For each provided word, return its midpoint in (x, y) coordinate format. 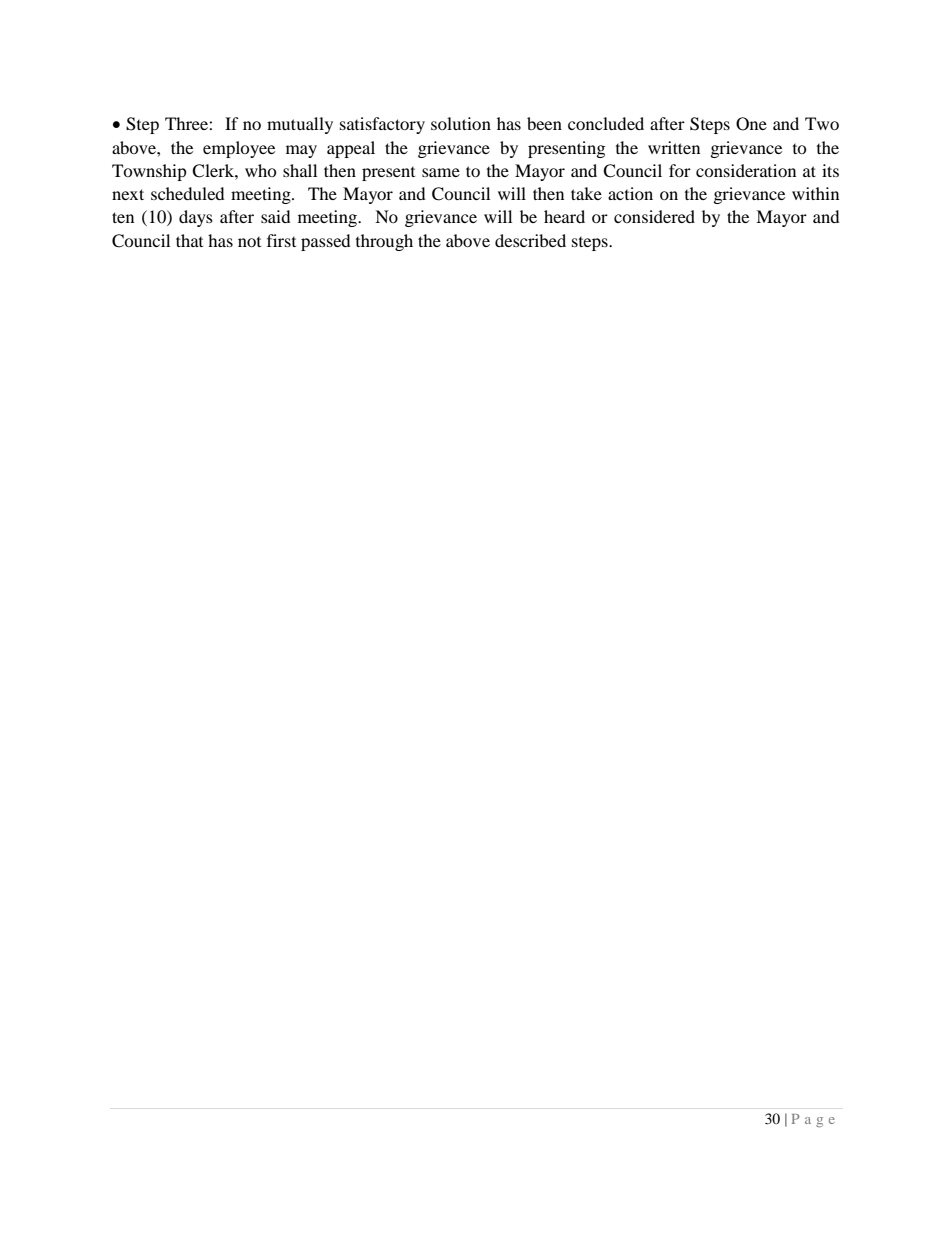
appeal (351, 149)
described (530, 240)
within (815, 193)
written (674, 147)
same (441, 172)
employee (239, 149)
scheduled (188, 193)
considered (654, 216)
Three (187, 123)
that (189, 240)
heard (564, 216)
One (751, 124)
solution (461, 123)
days (196, 218)
